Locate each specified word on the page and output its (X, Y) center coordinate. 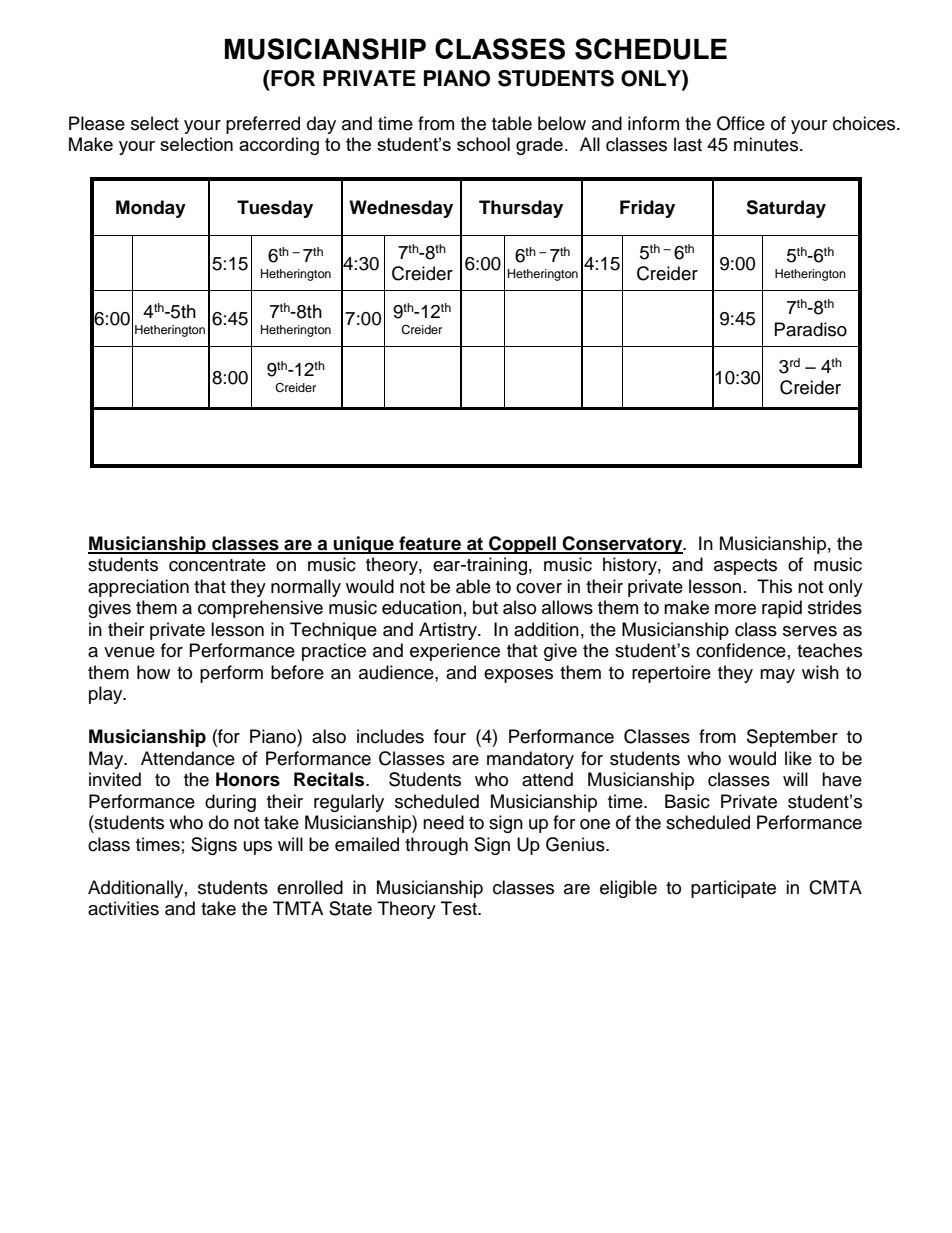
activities (123, 908)
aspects (745, 567)
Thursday (521, 209)
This (774, 586)
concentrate (217, 565)
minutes (767, 144)
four (450, 736)
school (483, 144)
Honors (248, 779)
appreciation (138, 588)
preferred (263, 125)
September (792, 738)
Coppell (522, 545)
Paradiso (811, 329)
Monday (151, 209)
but (485, 607)
